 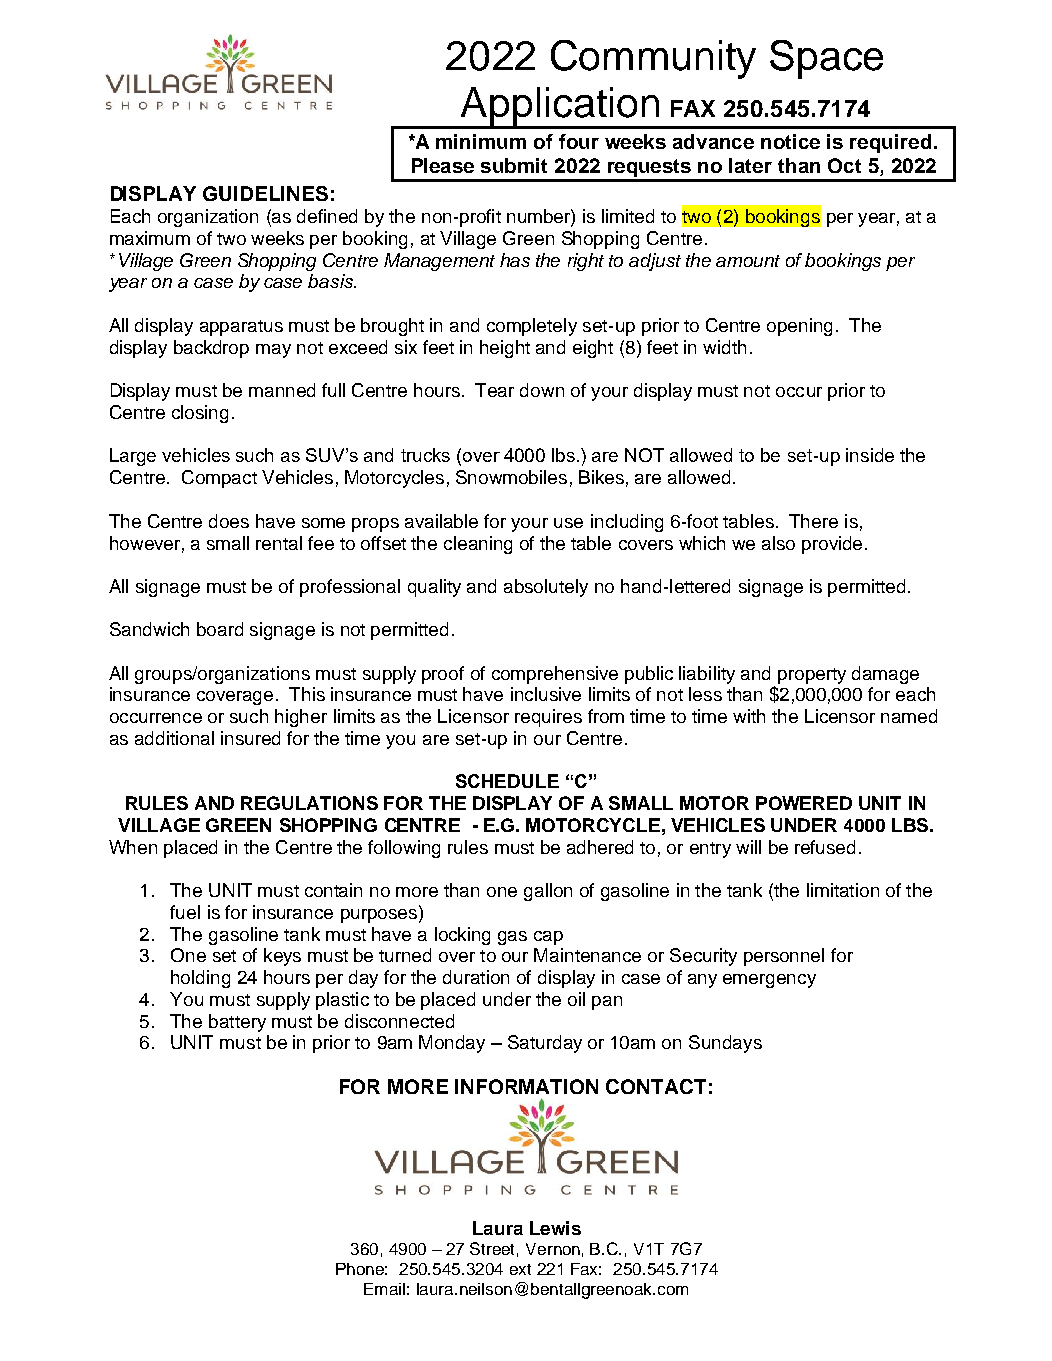 I want to click on closing, so click(x=200, y=414).
